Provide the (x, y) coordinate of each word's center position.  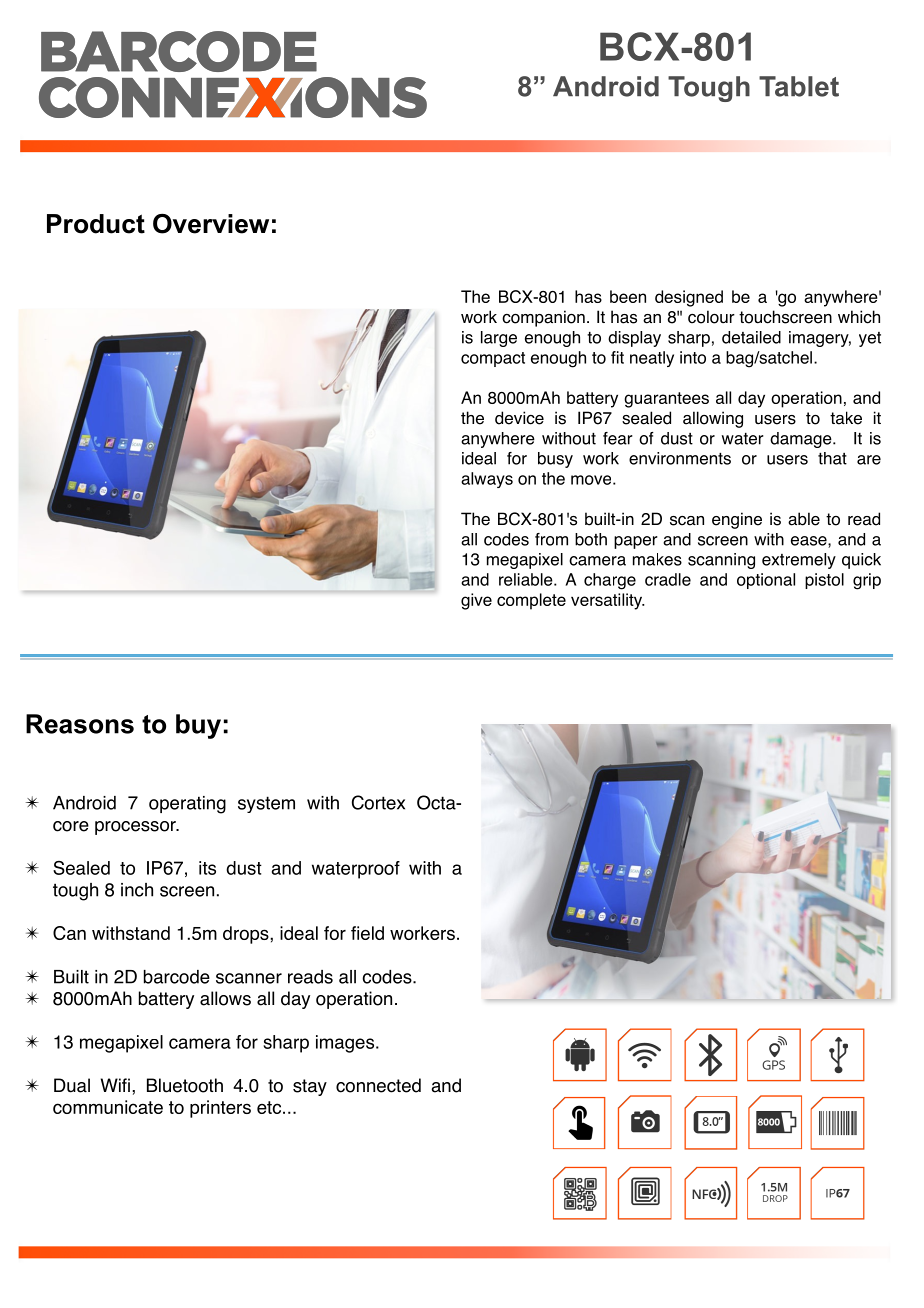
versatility (608, 601)
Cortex (378, 802)
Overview (211, 223)
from (551, 539)
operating (187, 805)
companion (543, 318)
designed (689, 298)
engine (737, 520)
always (487, 480)
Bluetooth (185, 1085)
